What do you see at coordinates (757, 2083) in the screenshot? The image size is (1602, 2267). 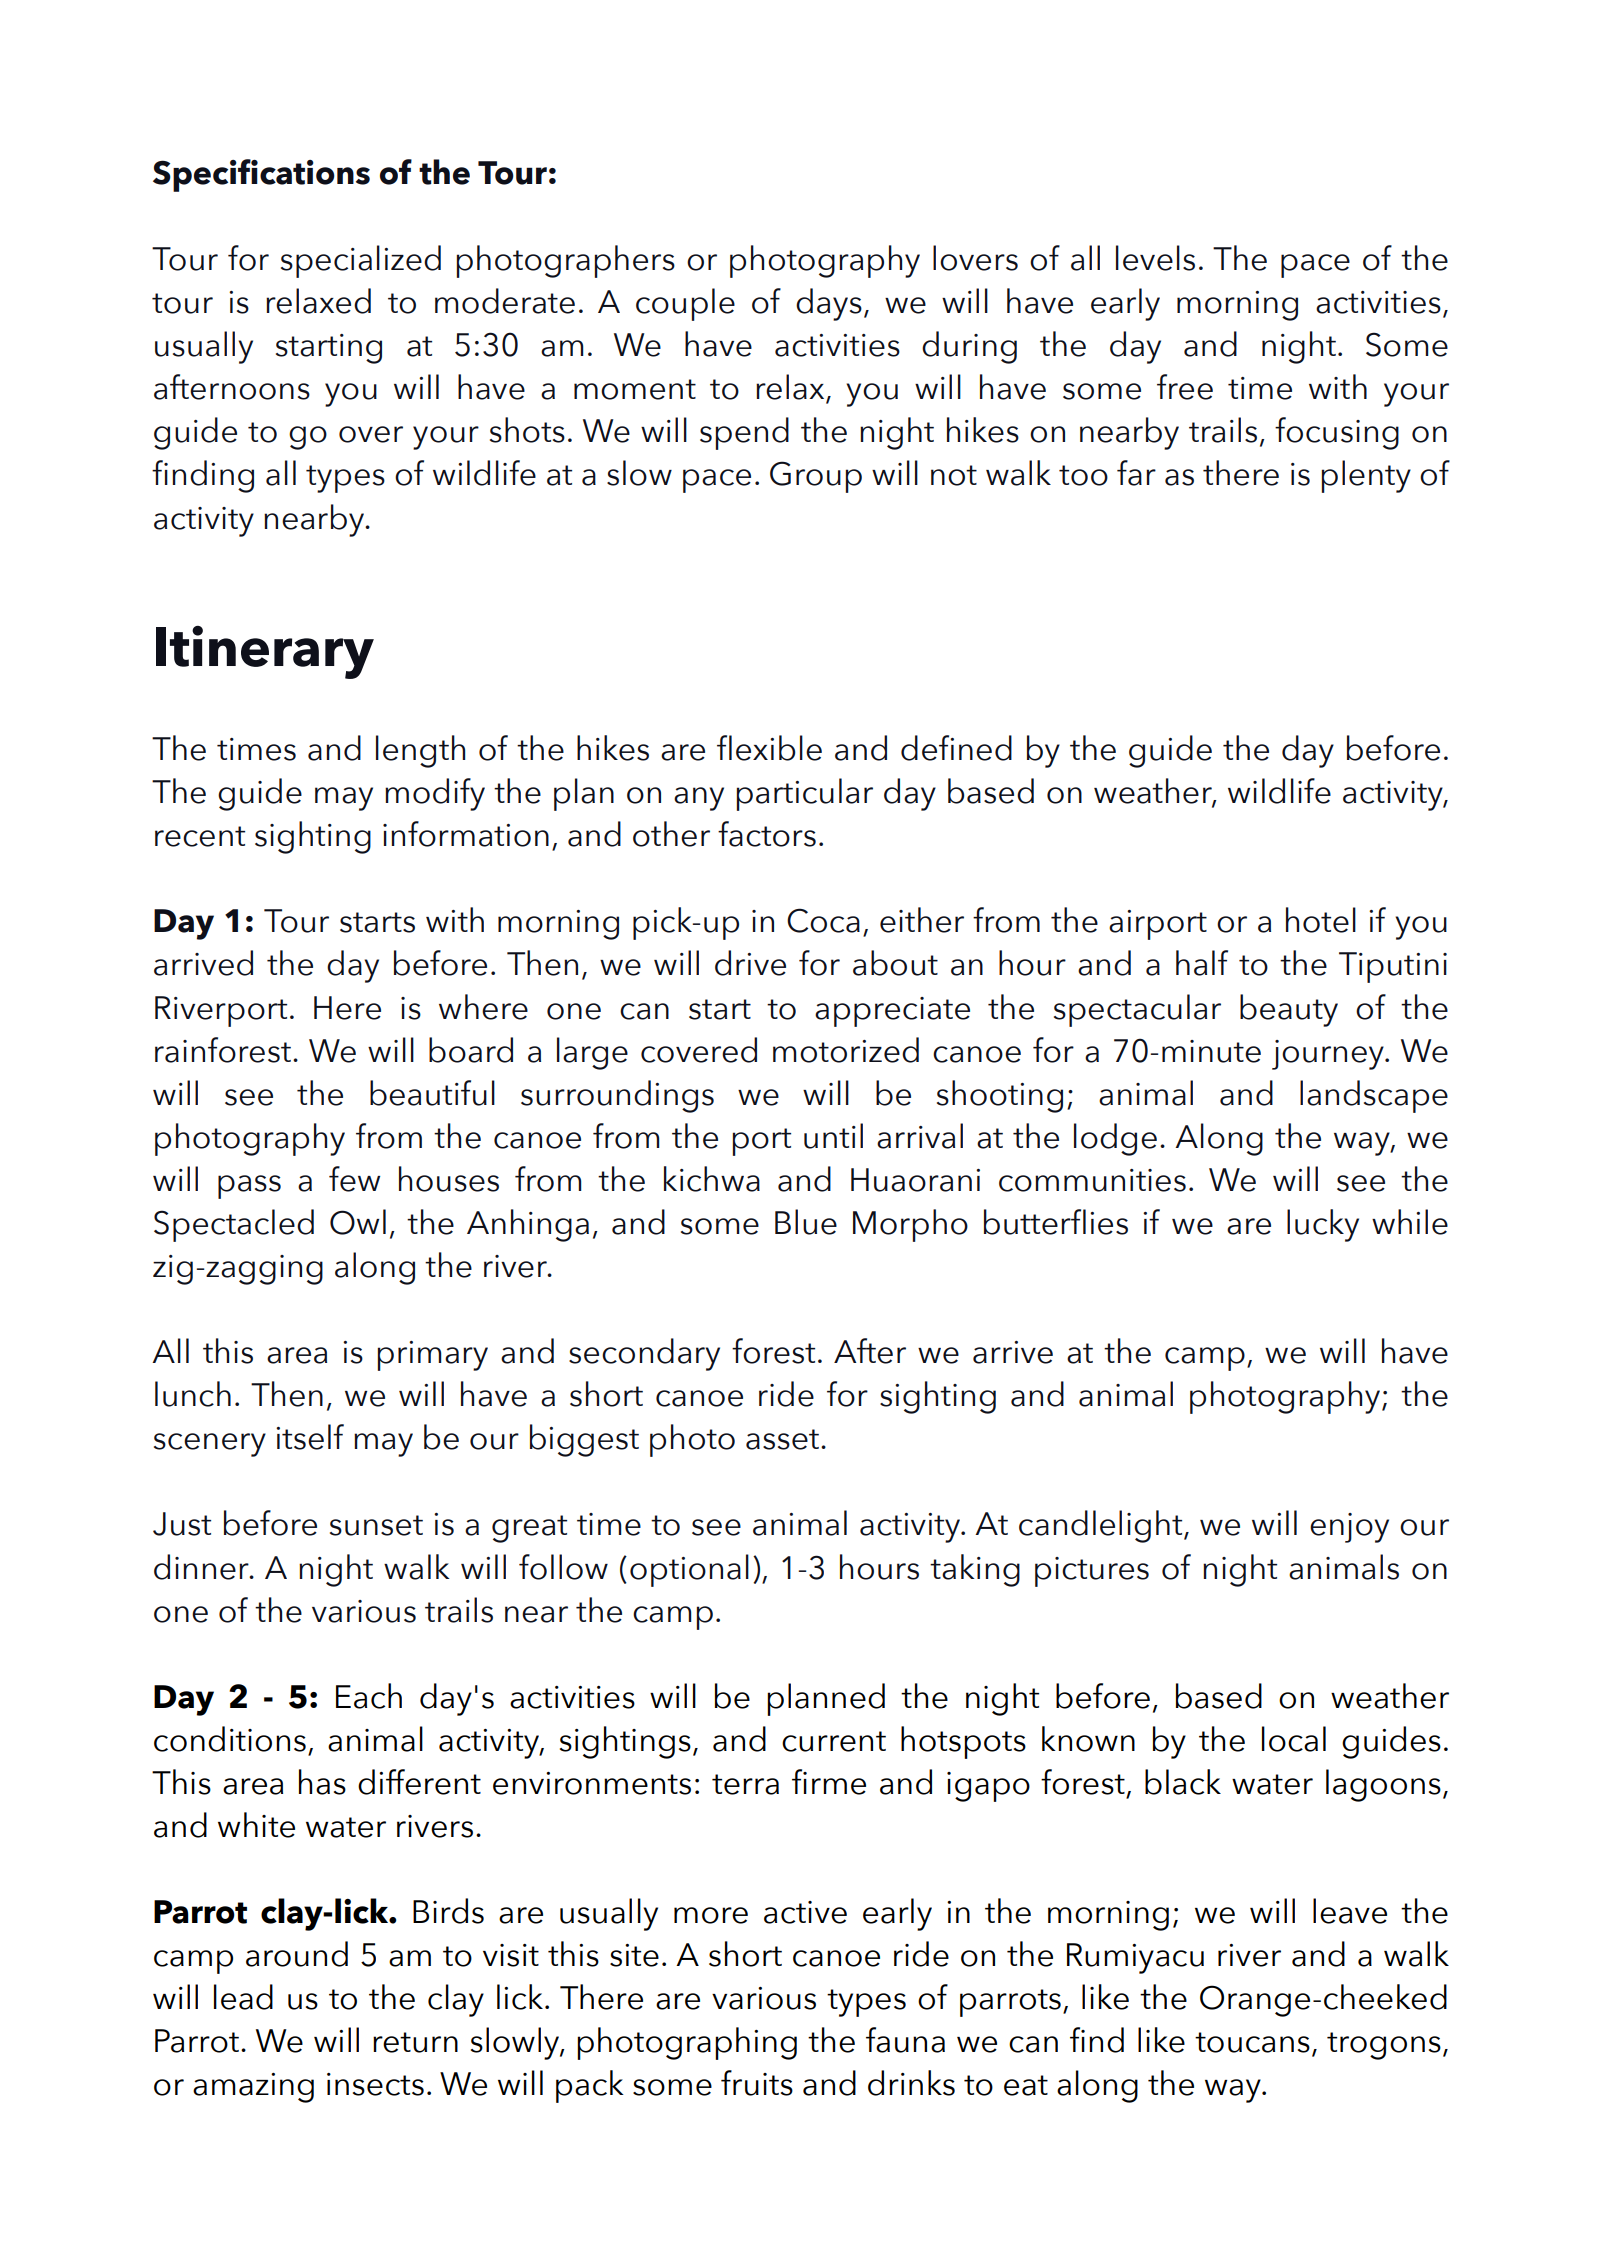 I see `fruits` at bounding box center [757, 2083].
